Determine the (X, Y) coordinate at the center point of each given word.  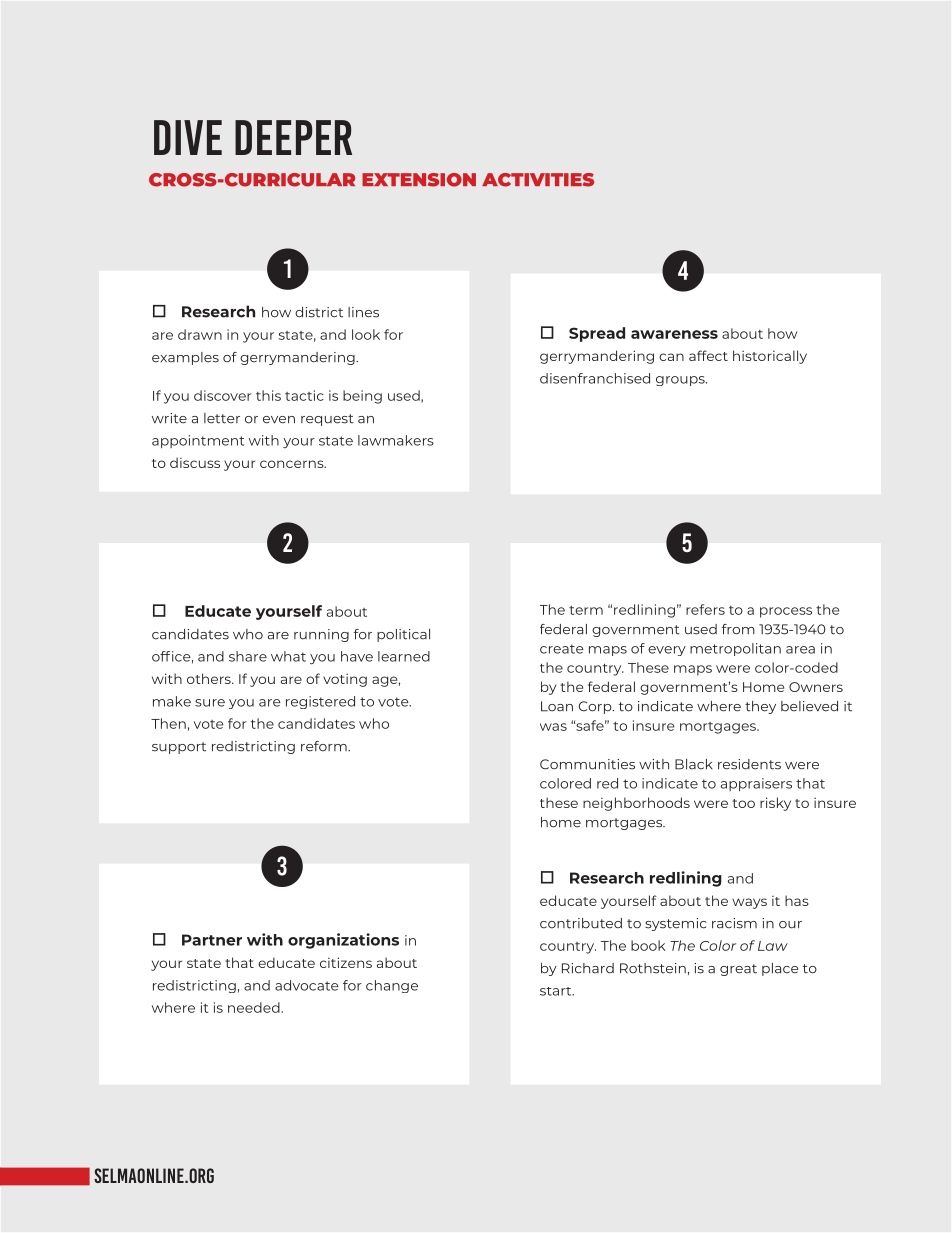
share (248, 656)
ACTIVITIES (538, 180)
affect (708, 355)
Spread (597, 334)
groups (681, 381)
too (743, 803)
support (179, 748)
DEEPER (293, 137)
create (562, 649)
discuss (195, 462)
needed (255, 1007)
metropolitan (735, 649)
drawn (200, 334)
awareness (674, 334)
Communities (587, 764)
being (362, 397)
